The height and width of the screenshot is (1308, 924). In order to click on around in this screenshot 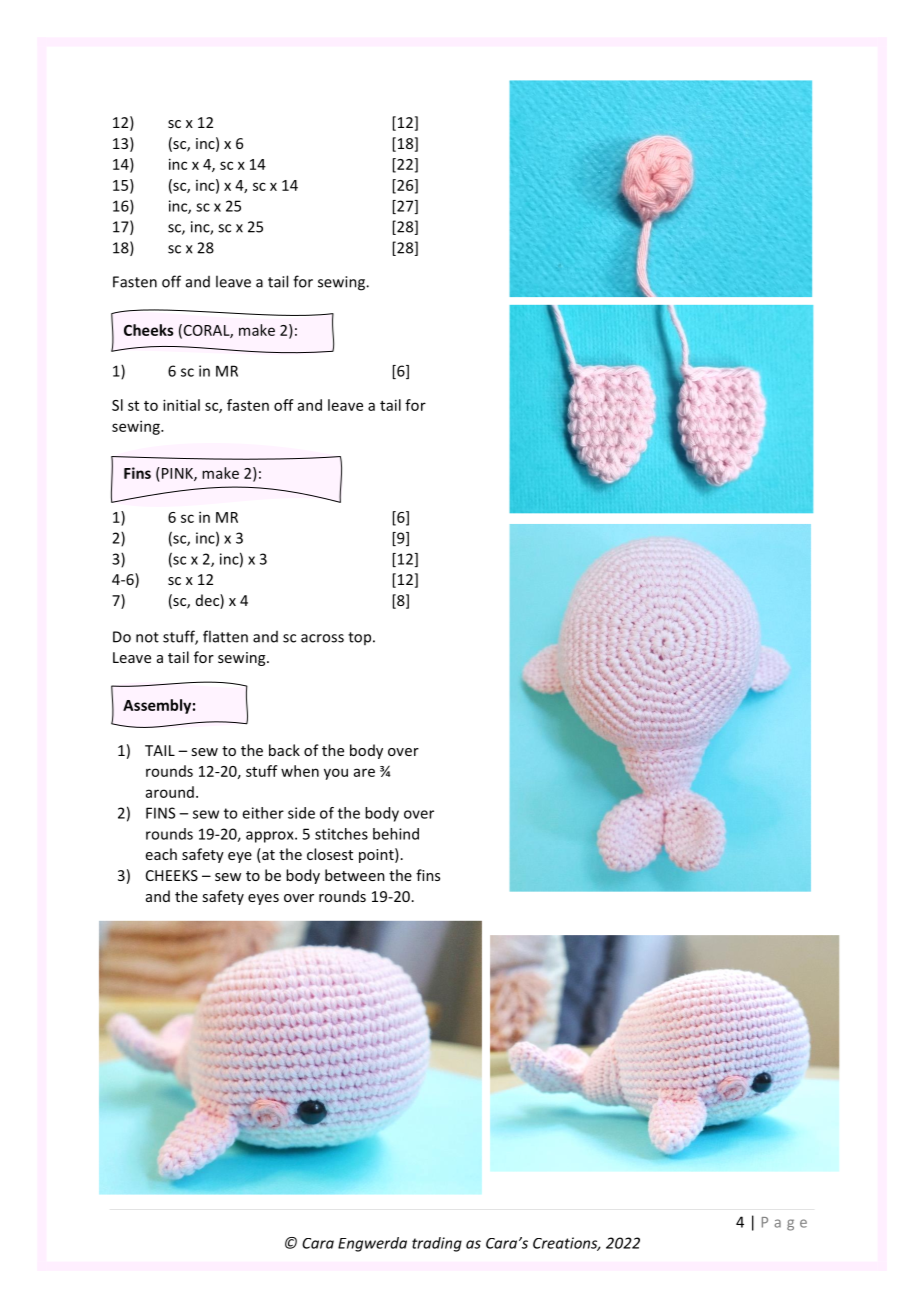, I will do `click(170, 792)`.
